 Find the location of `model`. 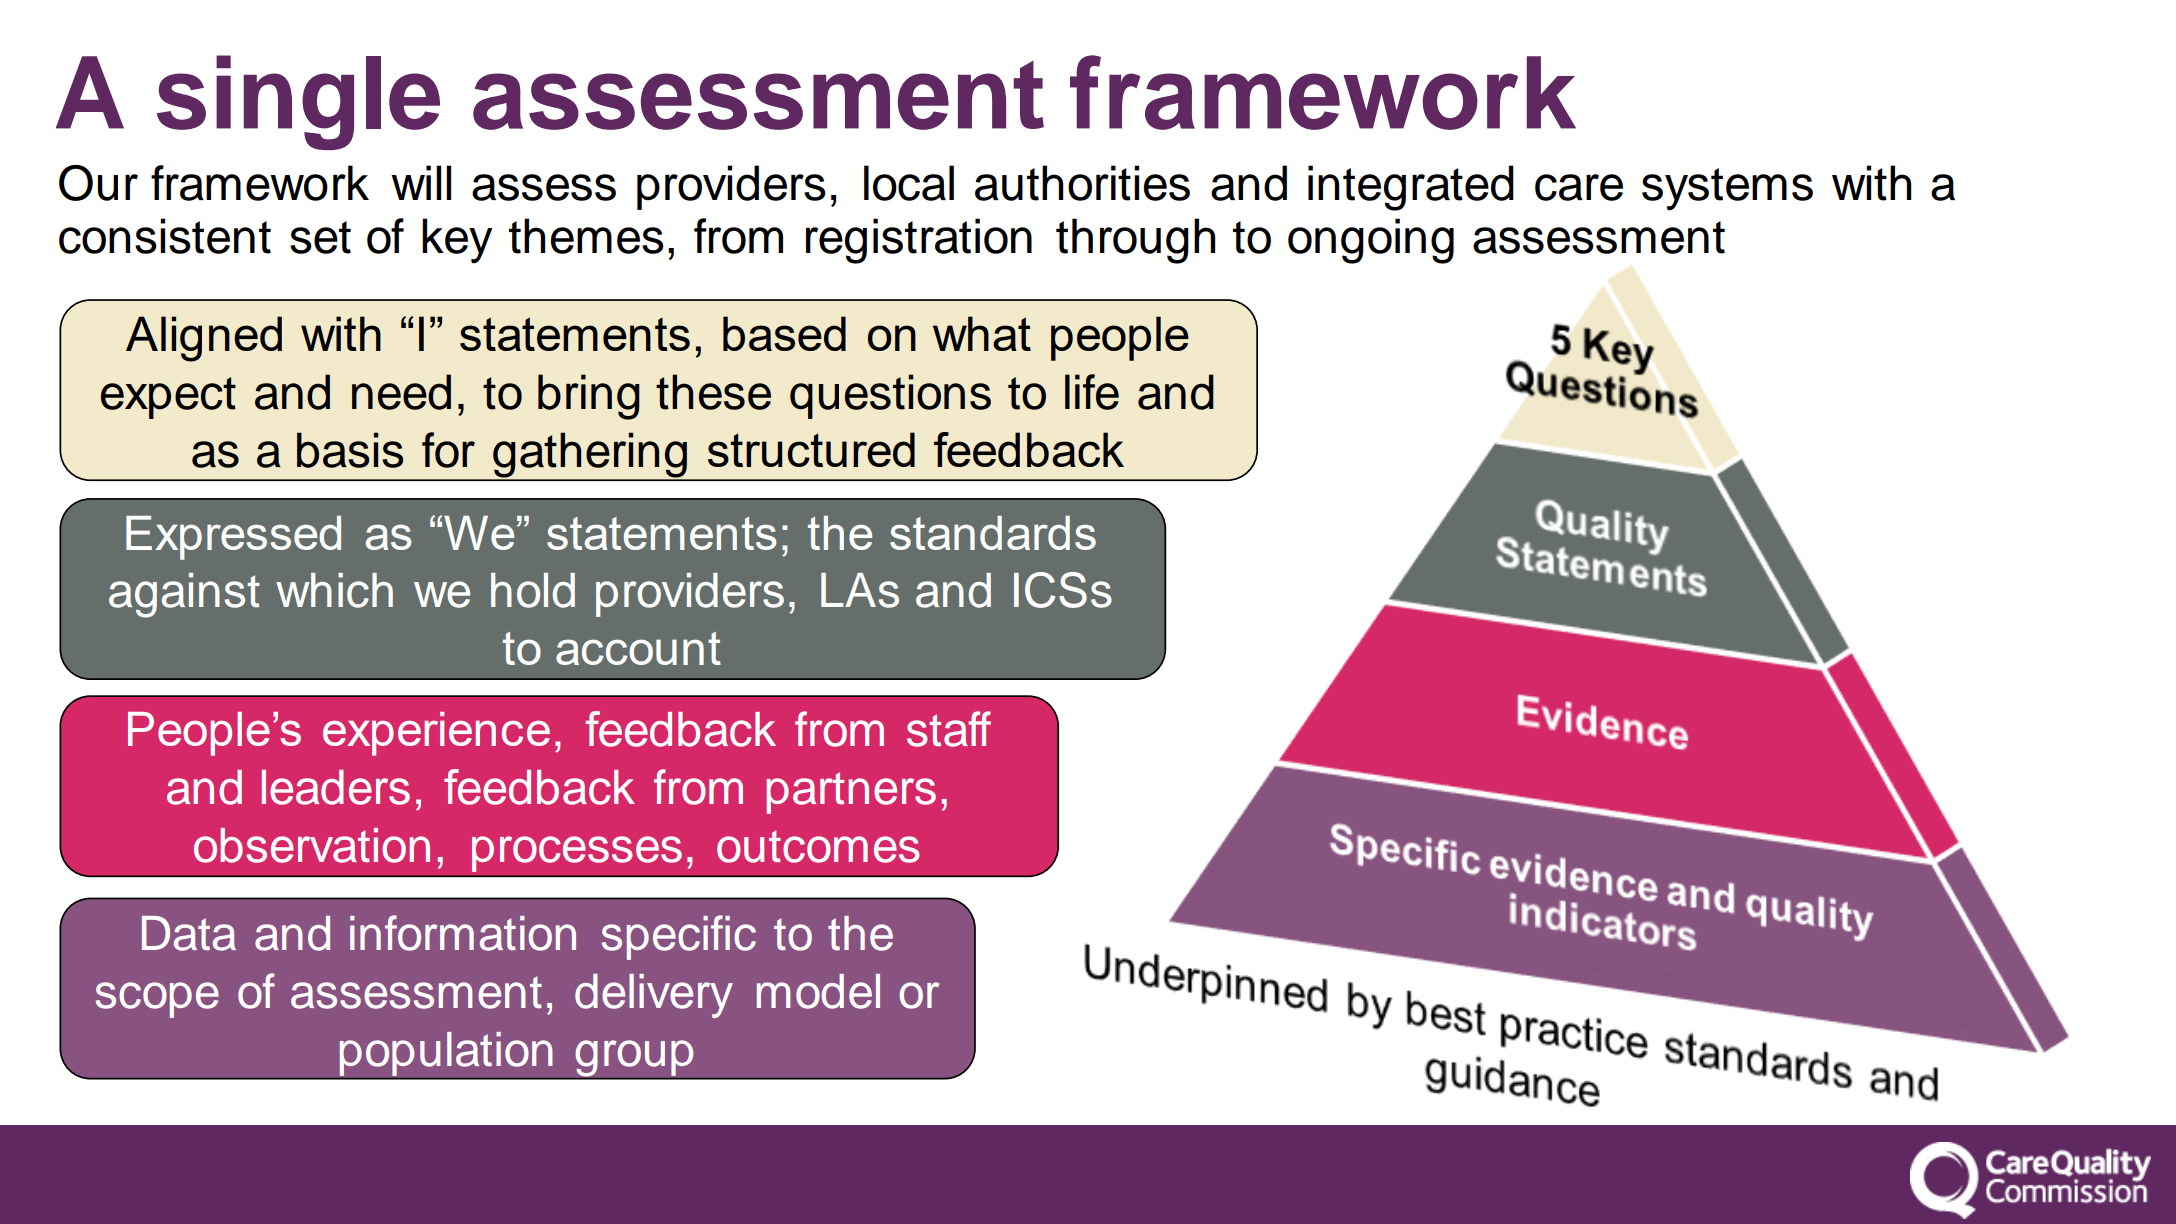

model is located at coordinates (818, 991).
